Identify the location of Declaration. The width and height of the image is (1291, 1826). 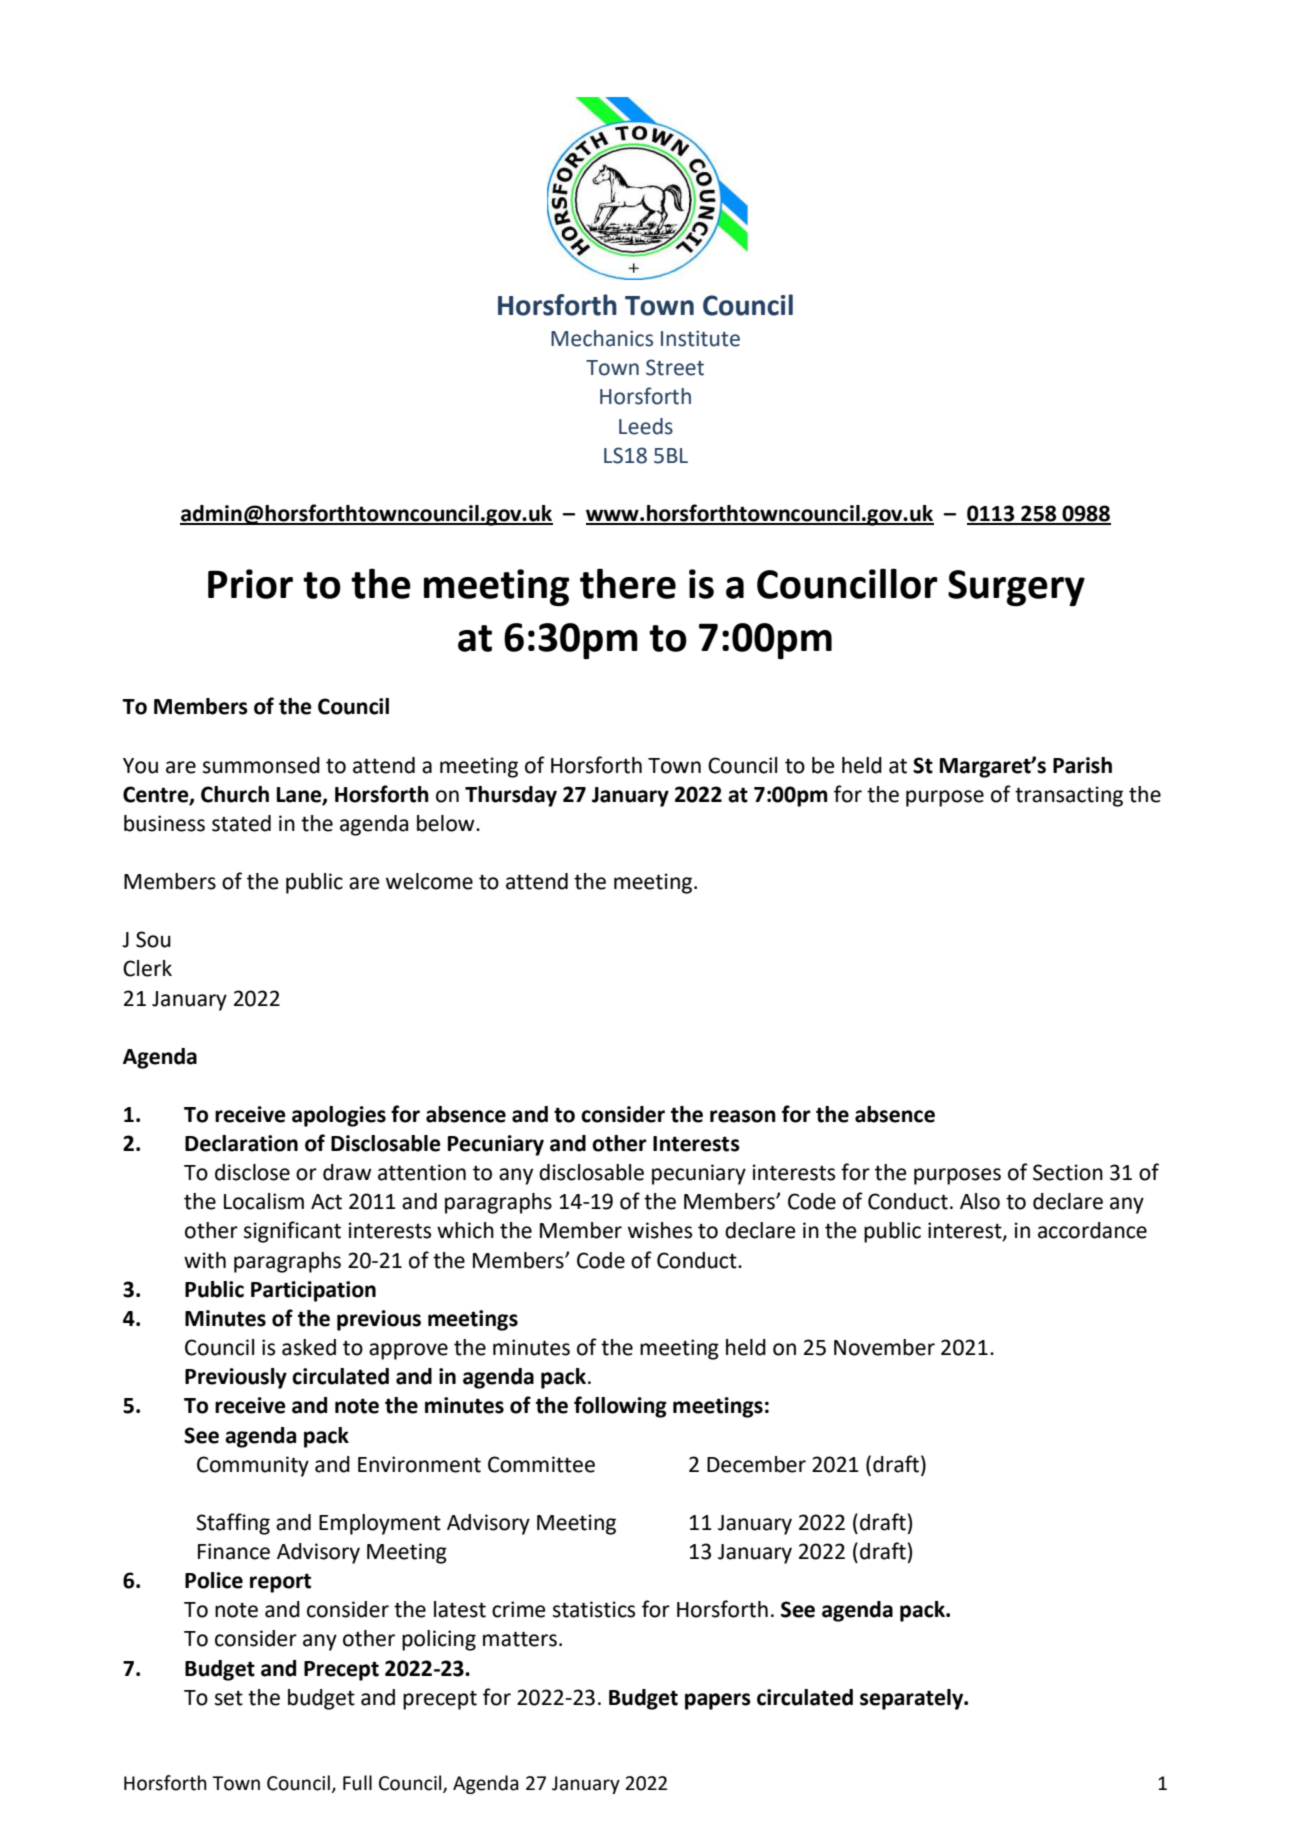
(241, 1143).
